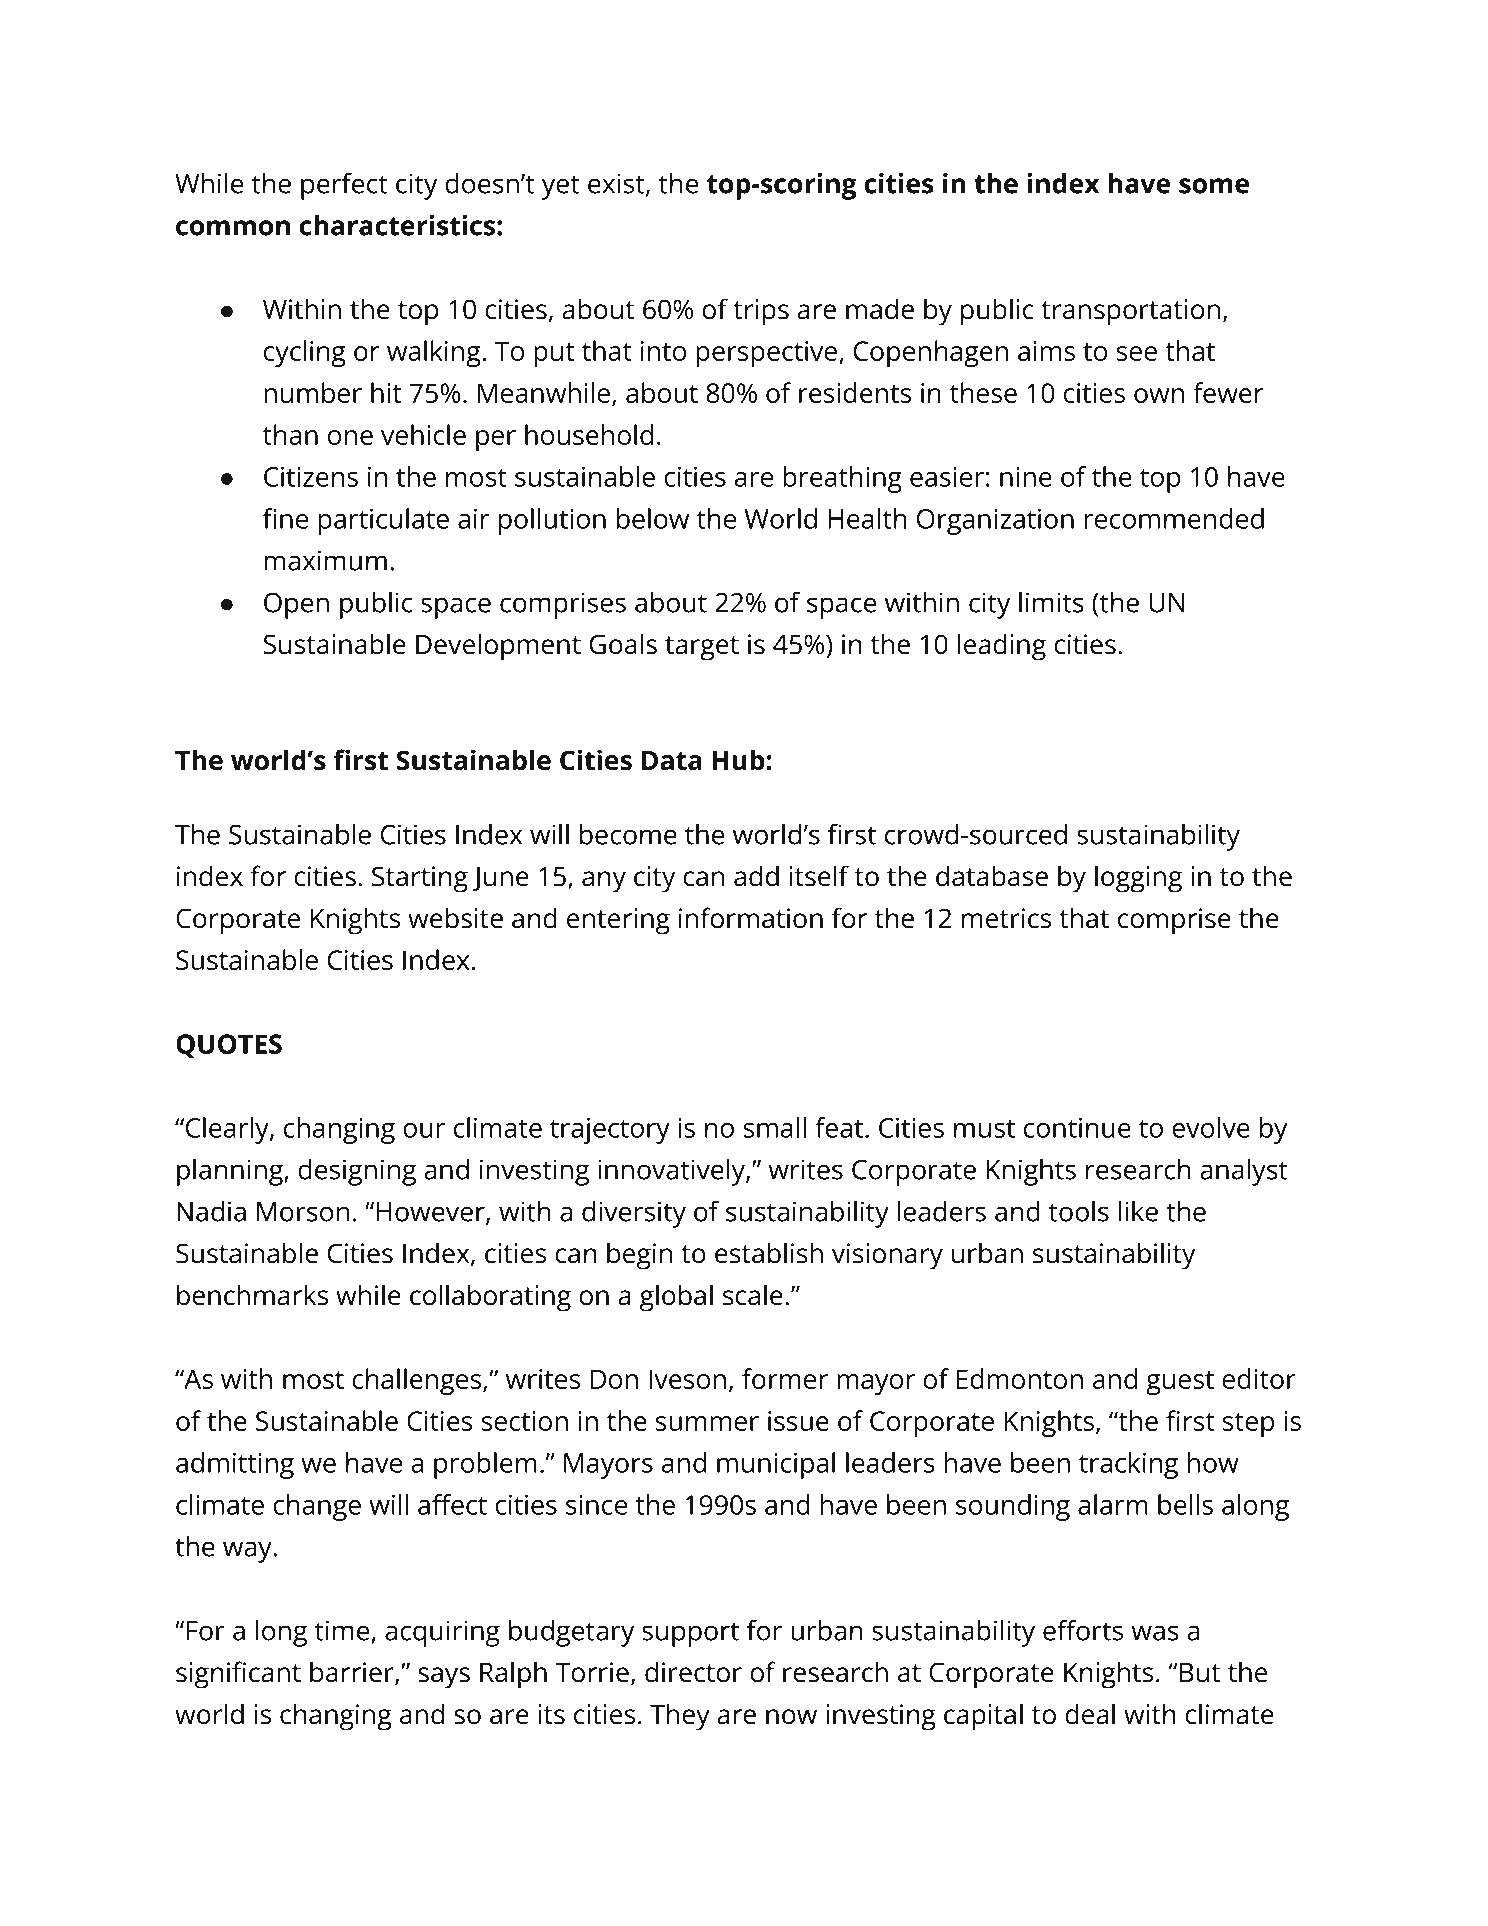 This screenshot has width=1488, height=1926. I want to click on trips, so click(761, 312).
